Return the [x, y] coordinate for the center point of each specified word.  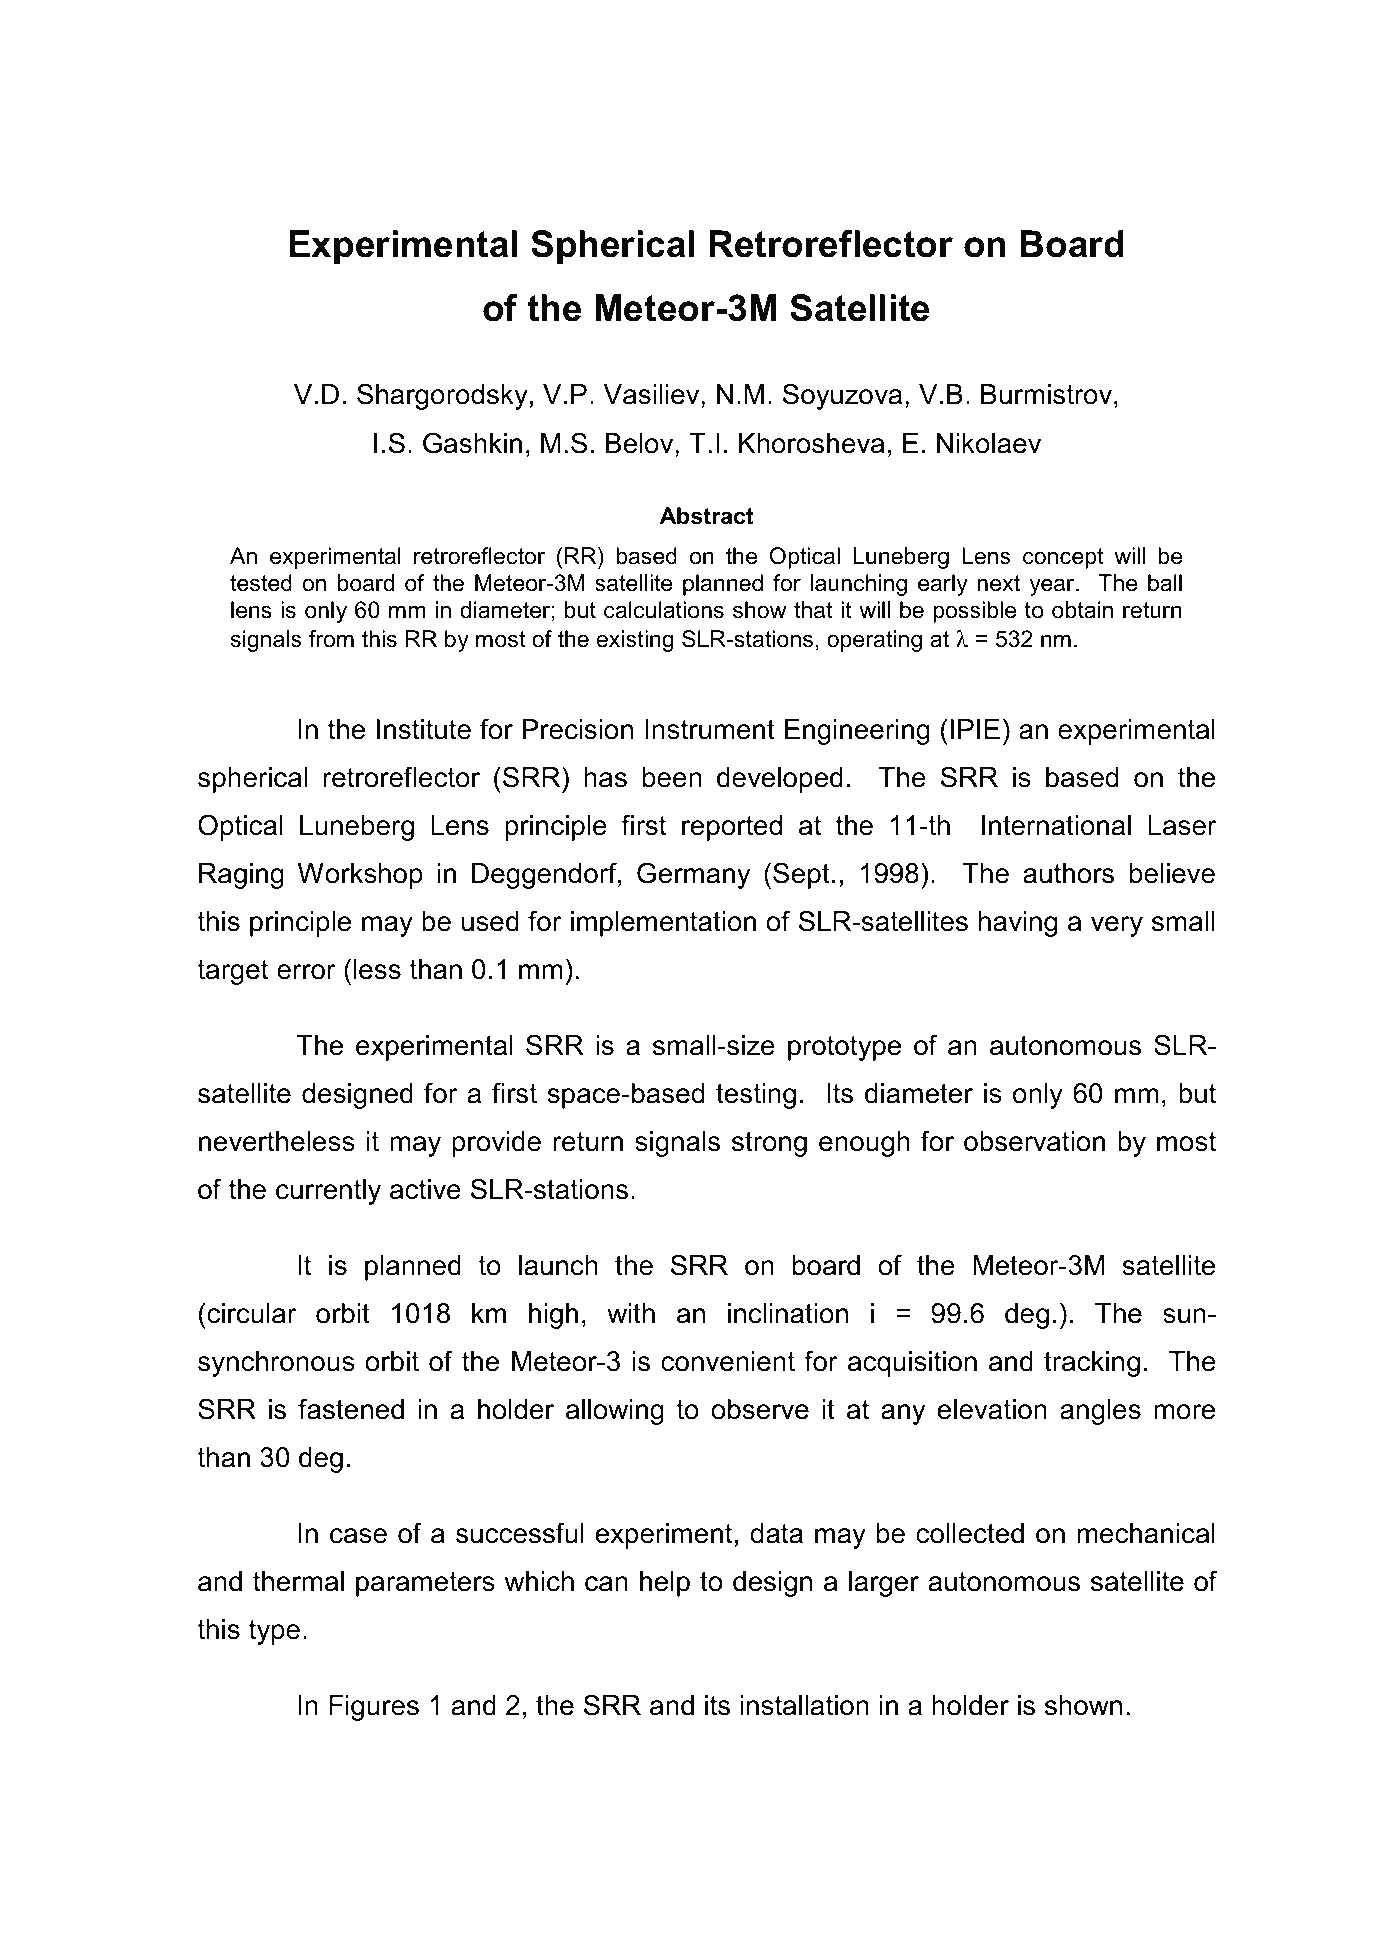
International [1056, 825]
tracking [1092, 1364]
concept [1063, 558]
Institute [424, 729]
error [306, 972]
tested [261, 583]
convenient [728, 1361]
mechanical [1146, 1533]
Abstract [706, 516]
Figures [374, 1708]
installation [805, 1705]
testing [756, 1096]
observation [1034, 1141]
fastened [351, 1409]
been [672, 777]
